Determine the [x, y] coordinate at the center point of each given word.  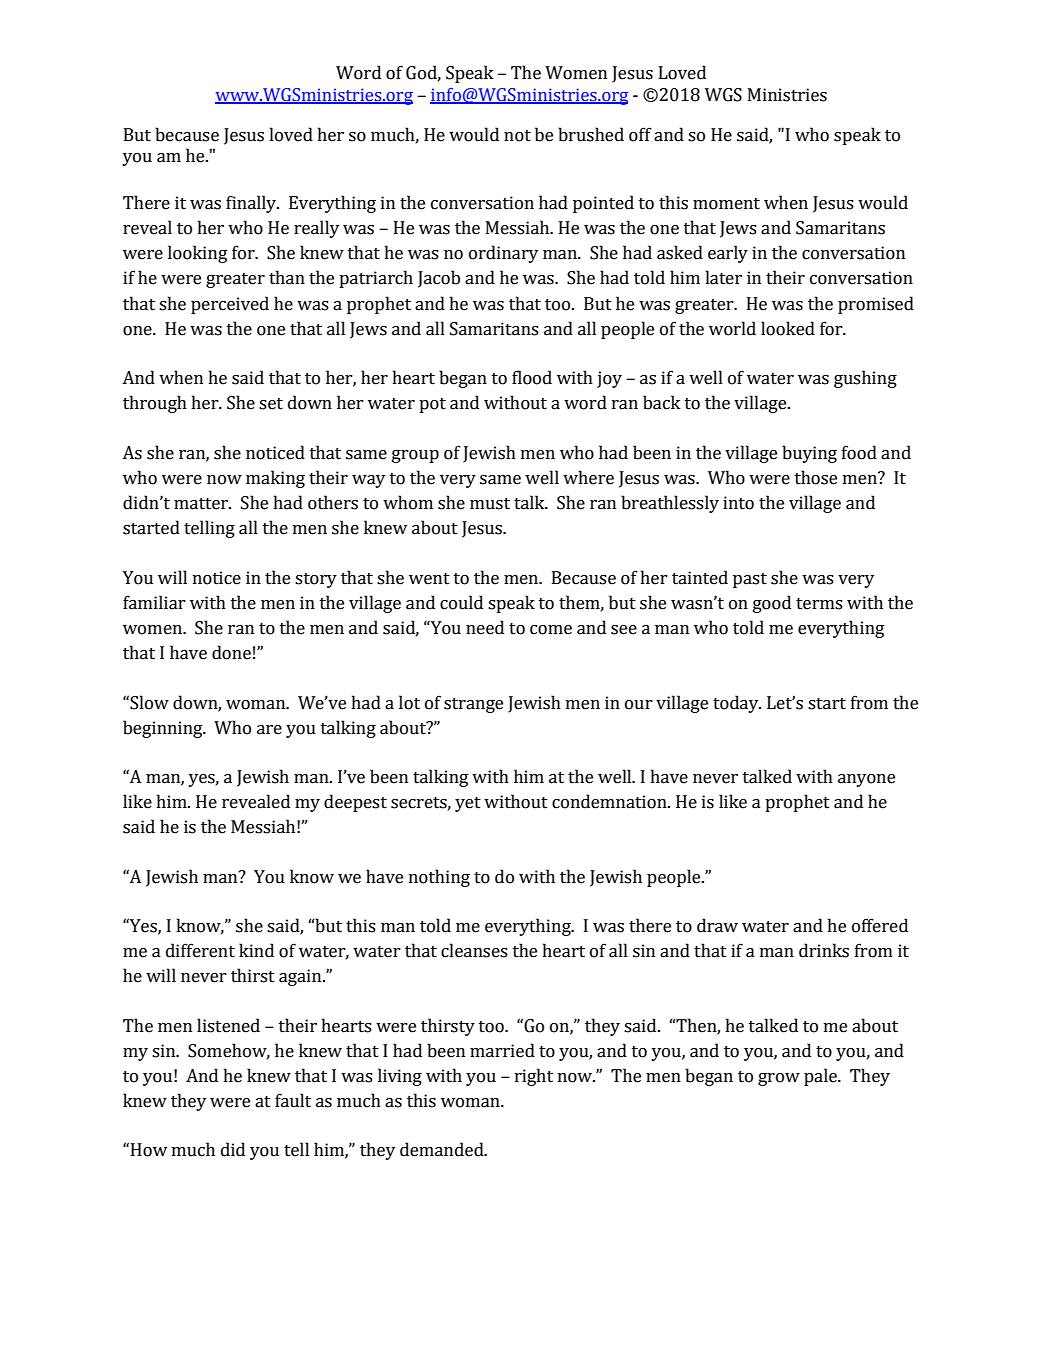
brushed [591, 134]
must [490, 504]
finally [252, 204]
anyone [866, 780]
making [275, 479]
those [816, 477]
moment [726, 204]
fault [293, 1100]
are [269, 730]
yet [468, 804]
